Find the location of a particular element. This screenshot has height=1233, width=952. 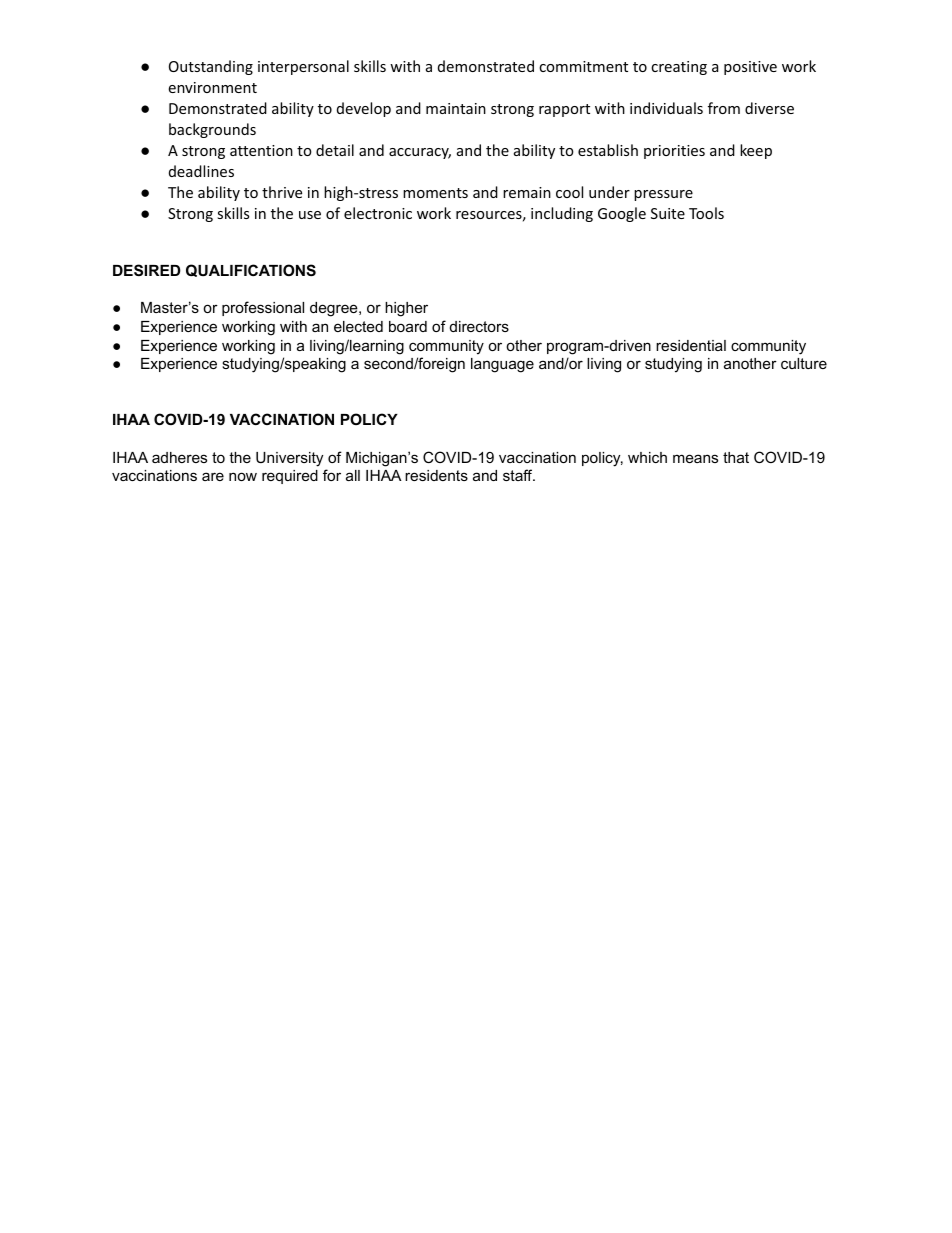

Tools is located at coordinates (706, 213).
